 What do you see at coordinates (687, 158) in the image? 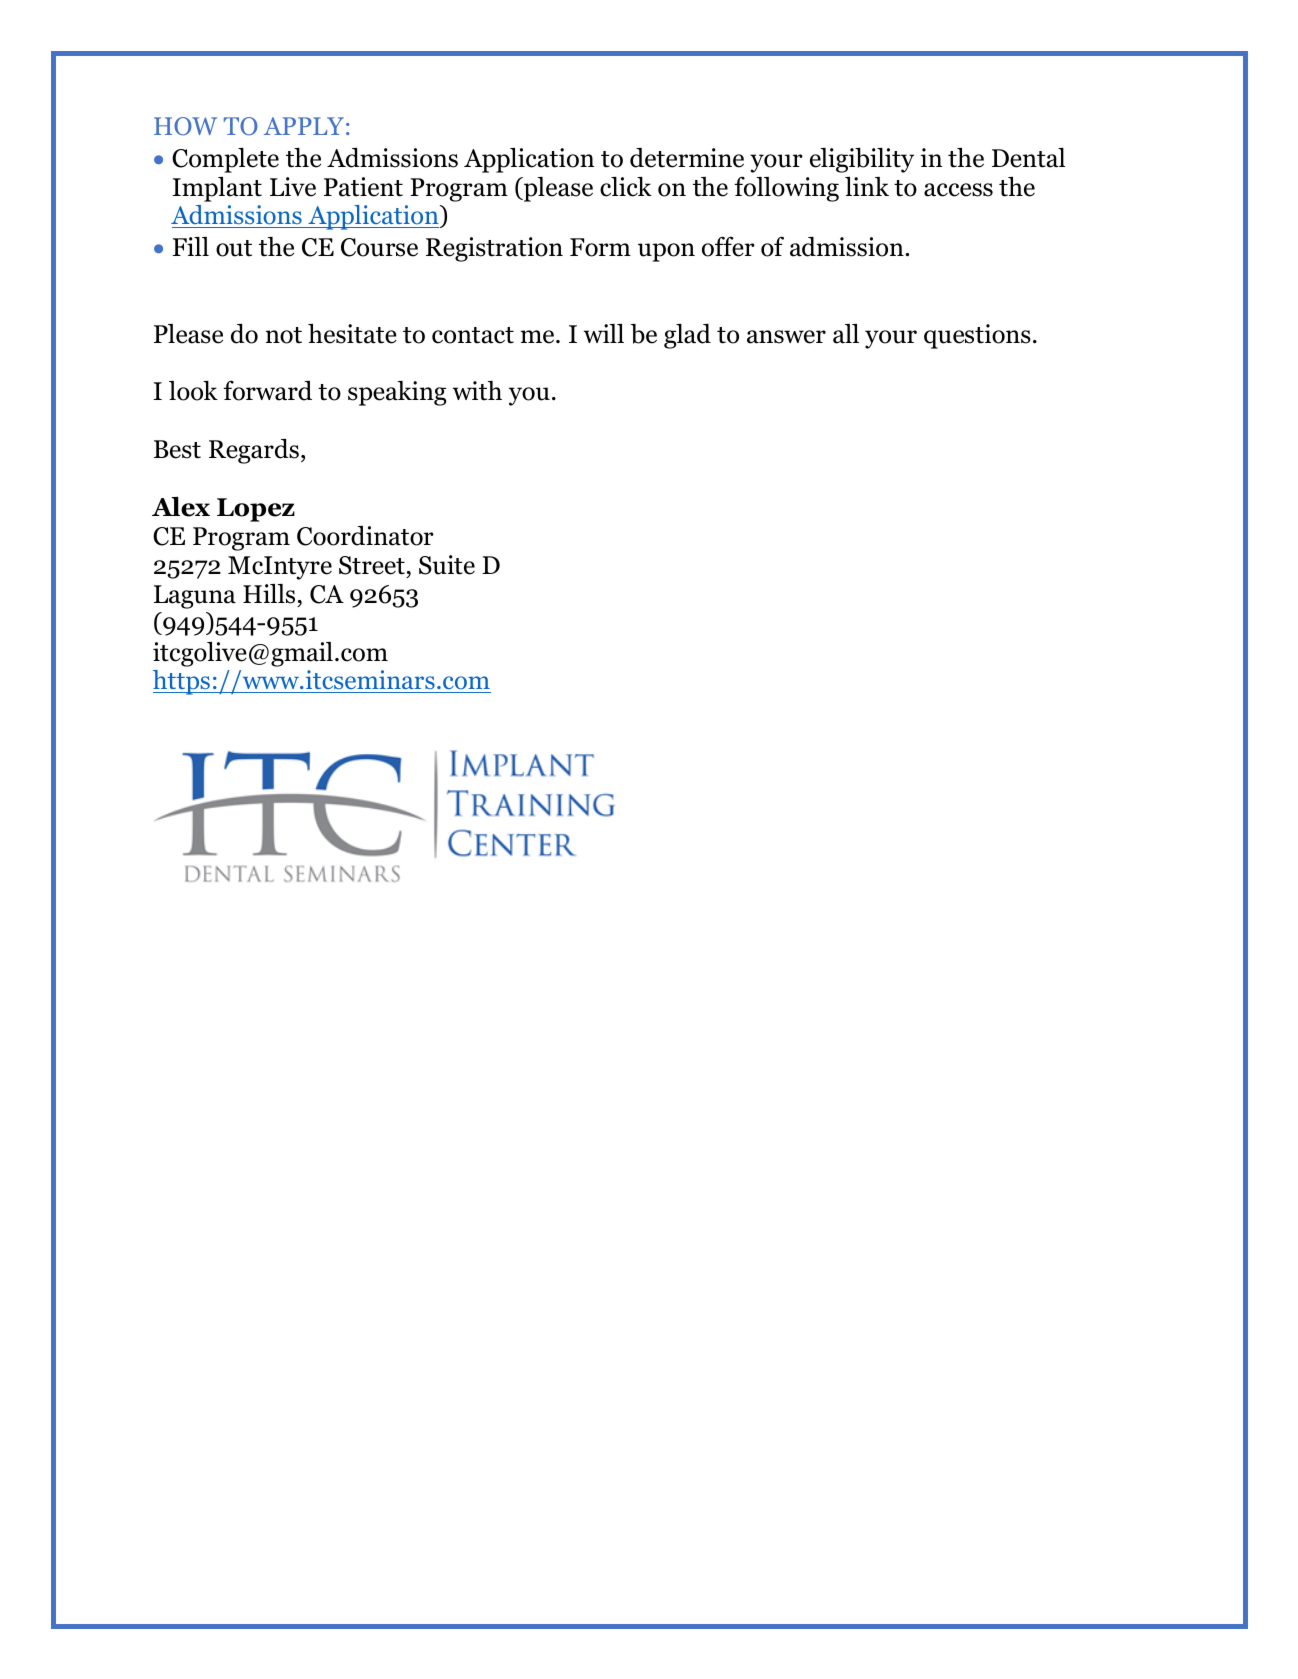
I see `determine` at bounding box center [687, 158].
